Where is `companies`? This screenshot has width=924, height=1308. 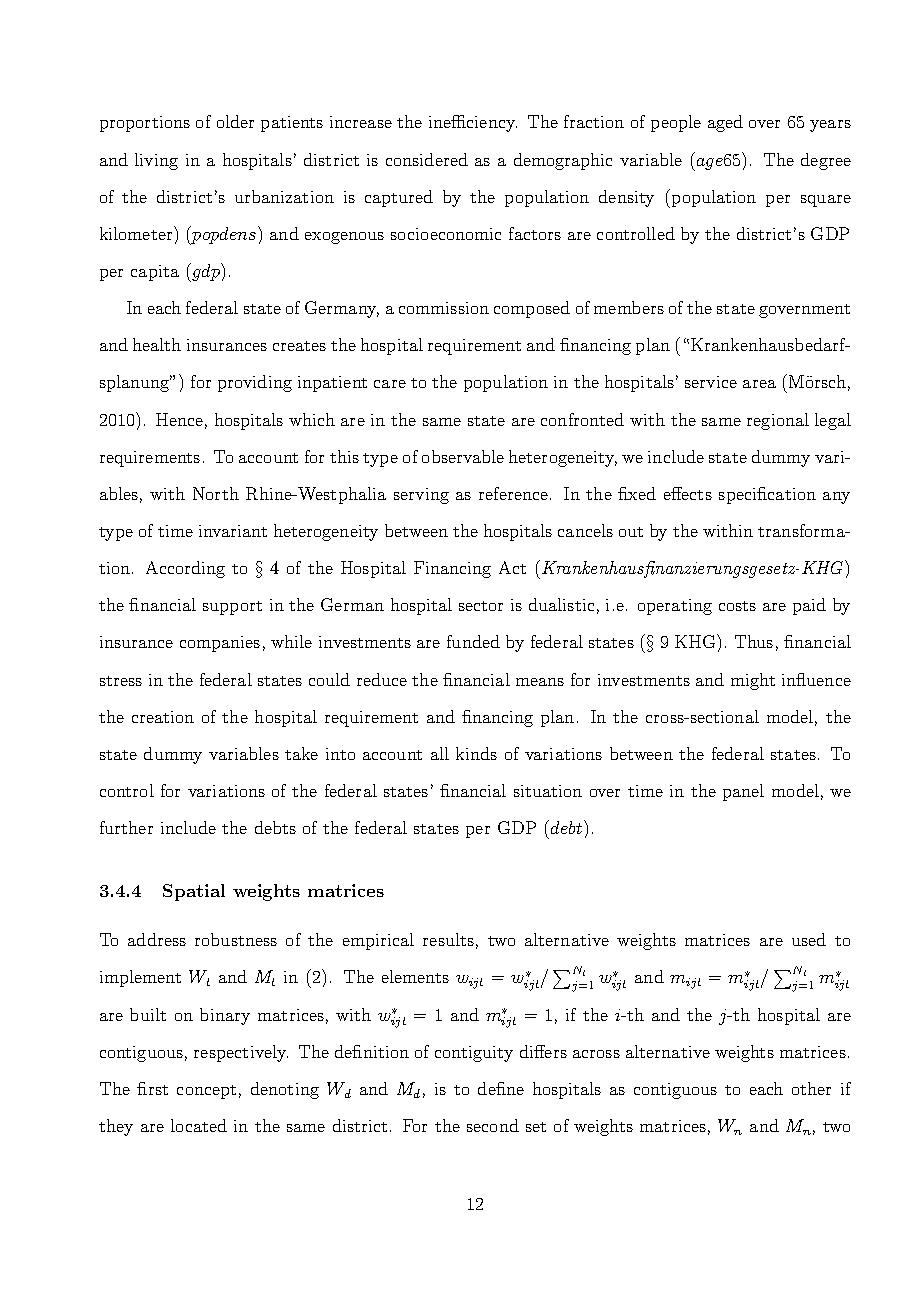 companies is located at coordinates (220, 644).
